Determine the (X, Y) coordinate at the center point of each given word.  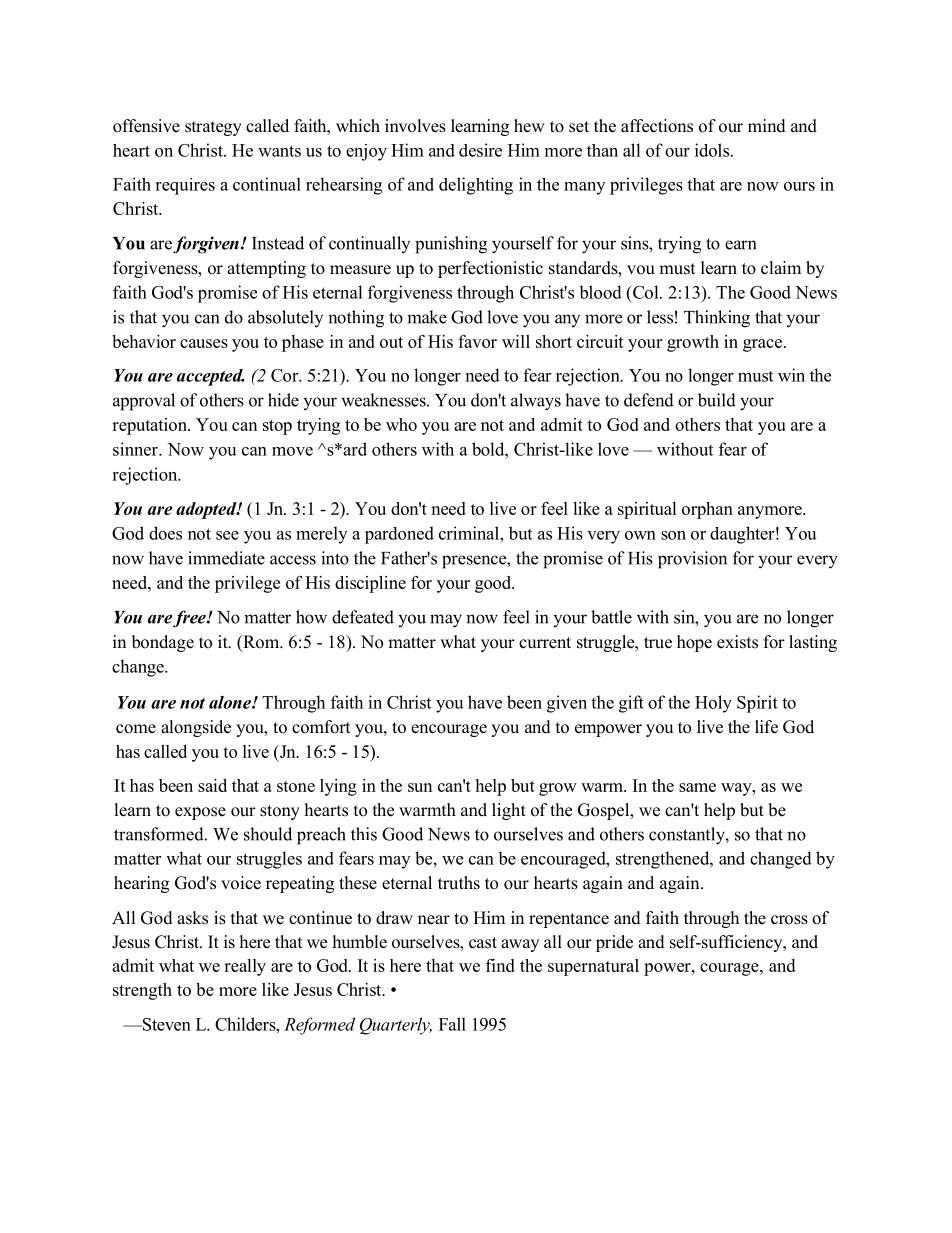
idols (712, 150)
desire (480, 150)
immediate (226, 558)
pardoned (399, 535)
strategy (213, 128)
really (245, 967)
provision (692, 560)
